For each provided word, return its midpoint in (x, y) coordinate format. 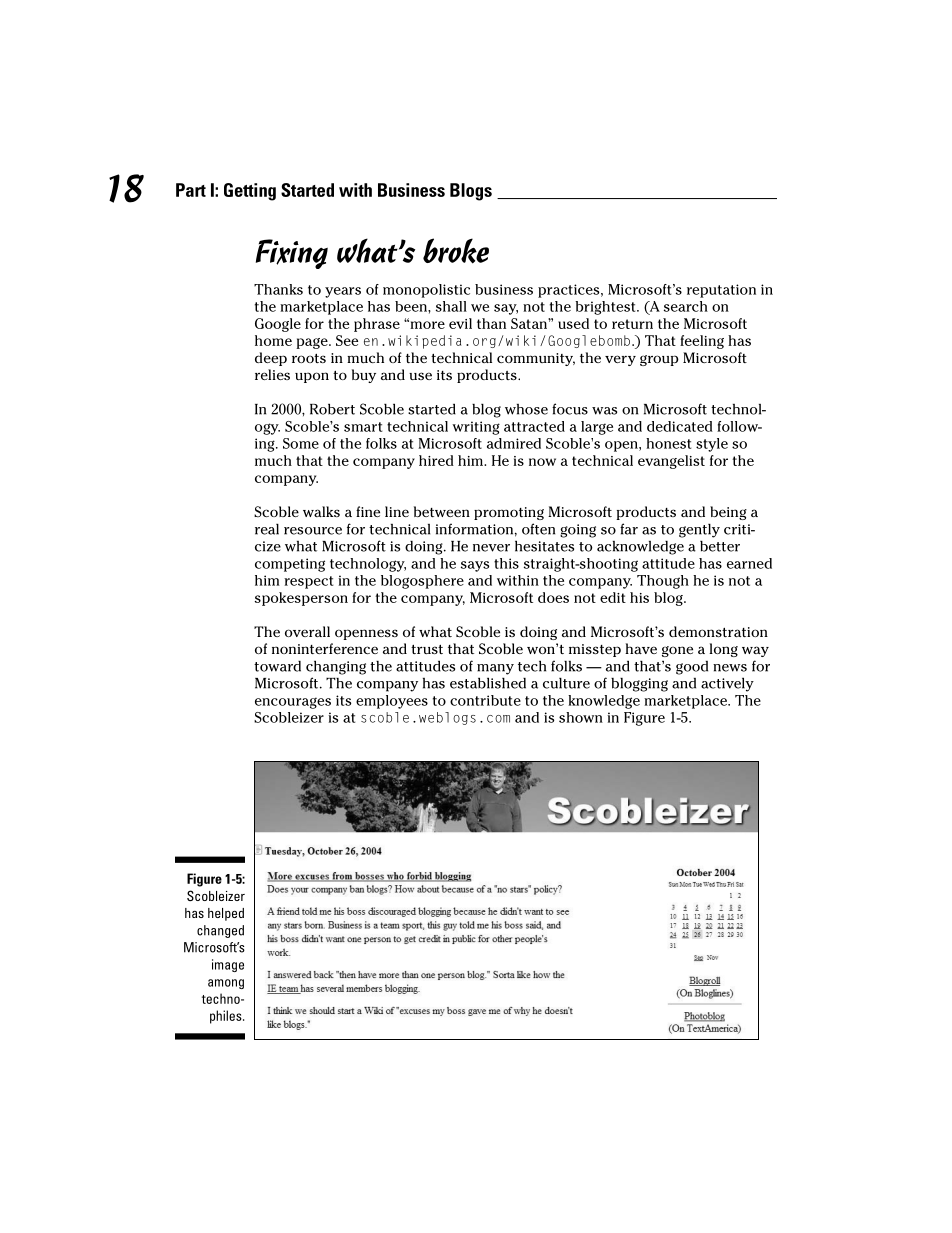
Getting (250, 192)
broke (456, 251)
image (228, 965)
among (226, 984)
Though (663, 582)
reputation (721, 291)
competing (290, 565)
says (475, 566)
